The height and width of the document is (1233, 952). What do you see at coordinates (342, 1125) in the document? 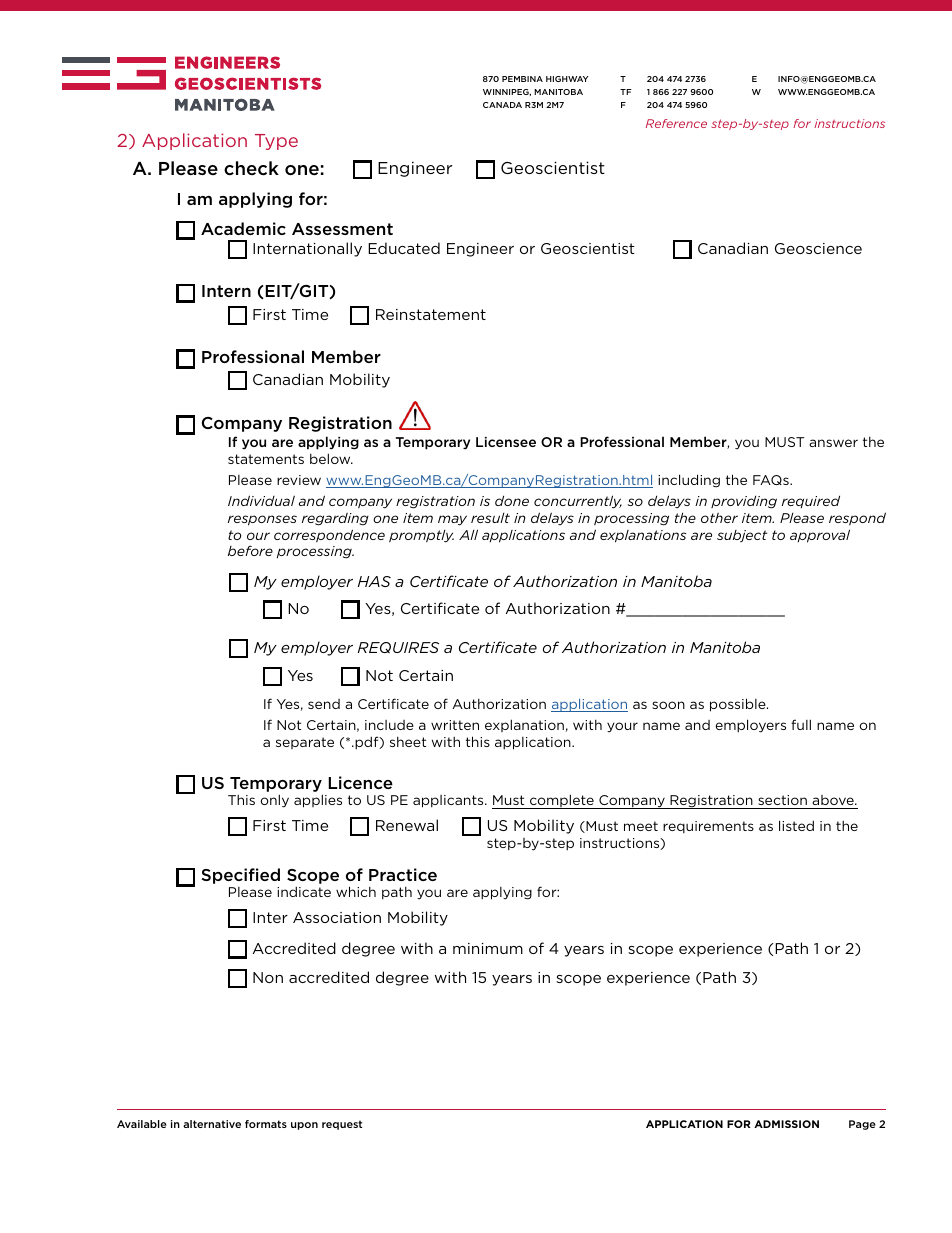
I see `request` at bounding box center [342, 1125].
